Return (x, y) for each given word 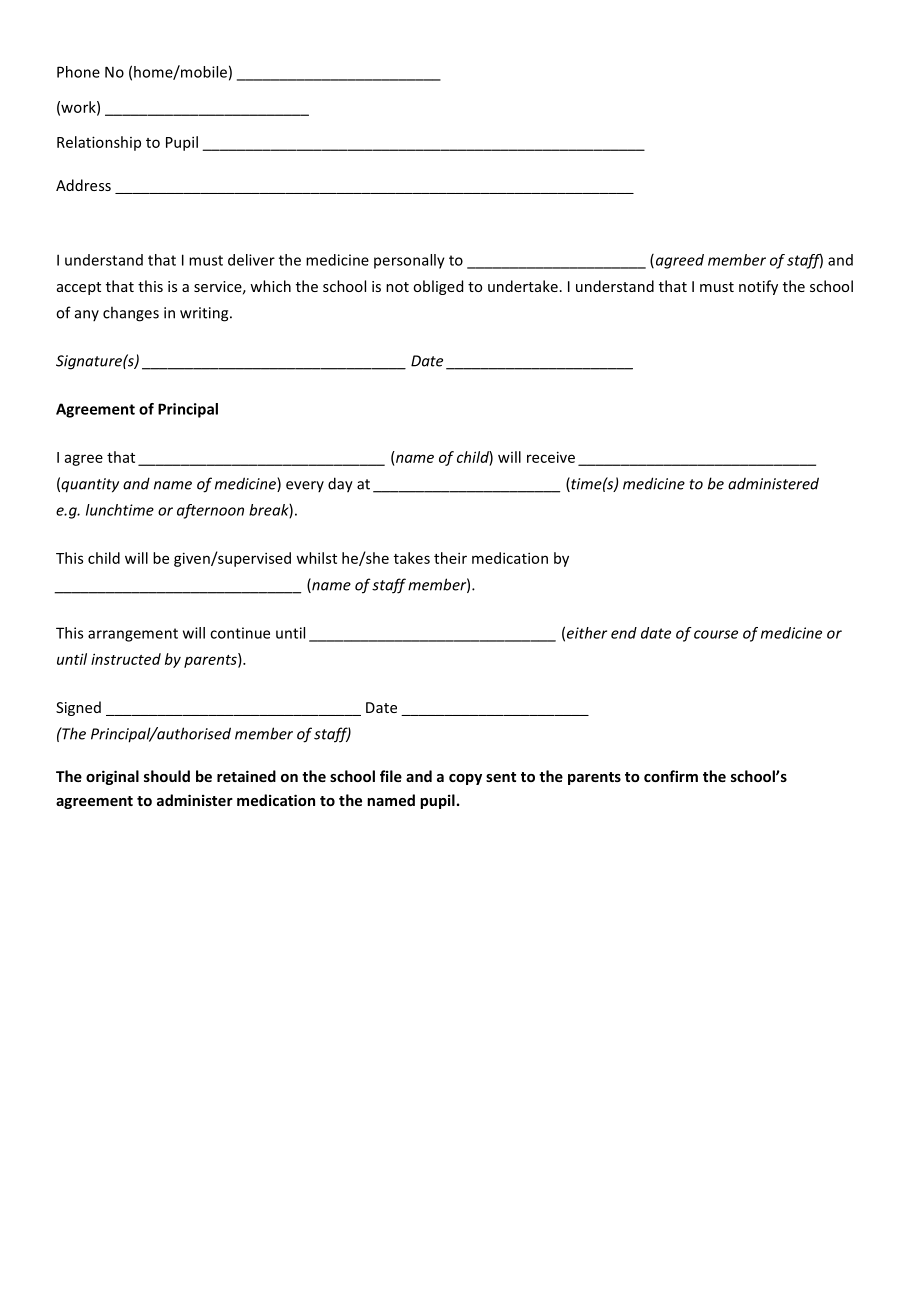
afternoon (210, 511)
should (167, 776)
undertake (523, 286)
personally (409, 261)
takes (412, 558)
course (716, 634)
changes (131, 314)
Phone (78, 72)
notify (758, 287)
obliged (438, 287)
